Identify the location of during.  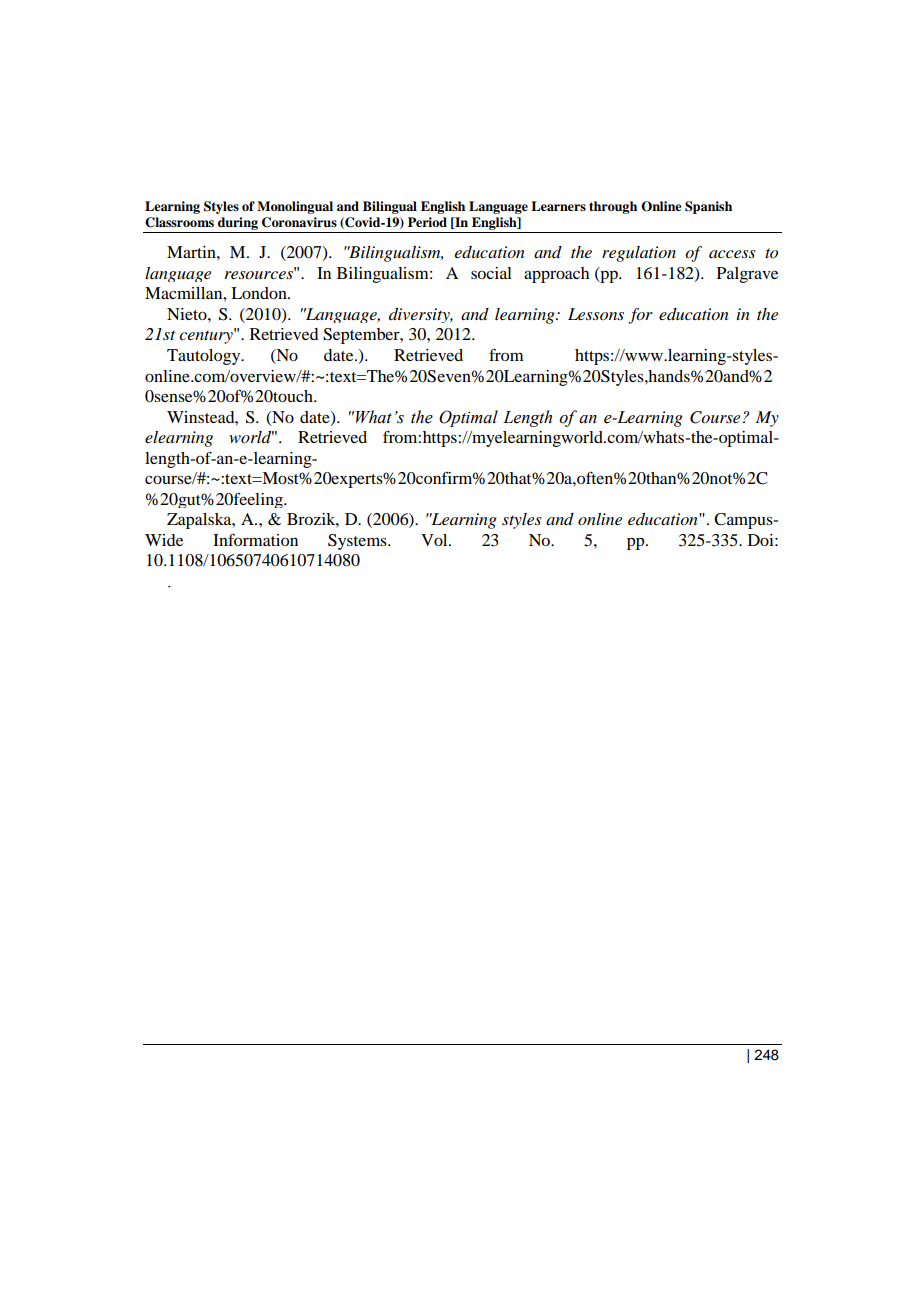
(238, 225).
